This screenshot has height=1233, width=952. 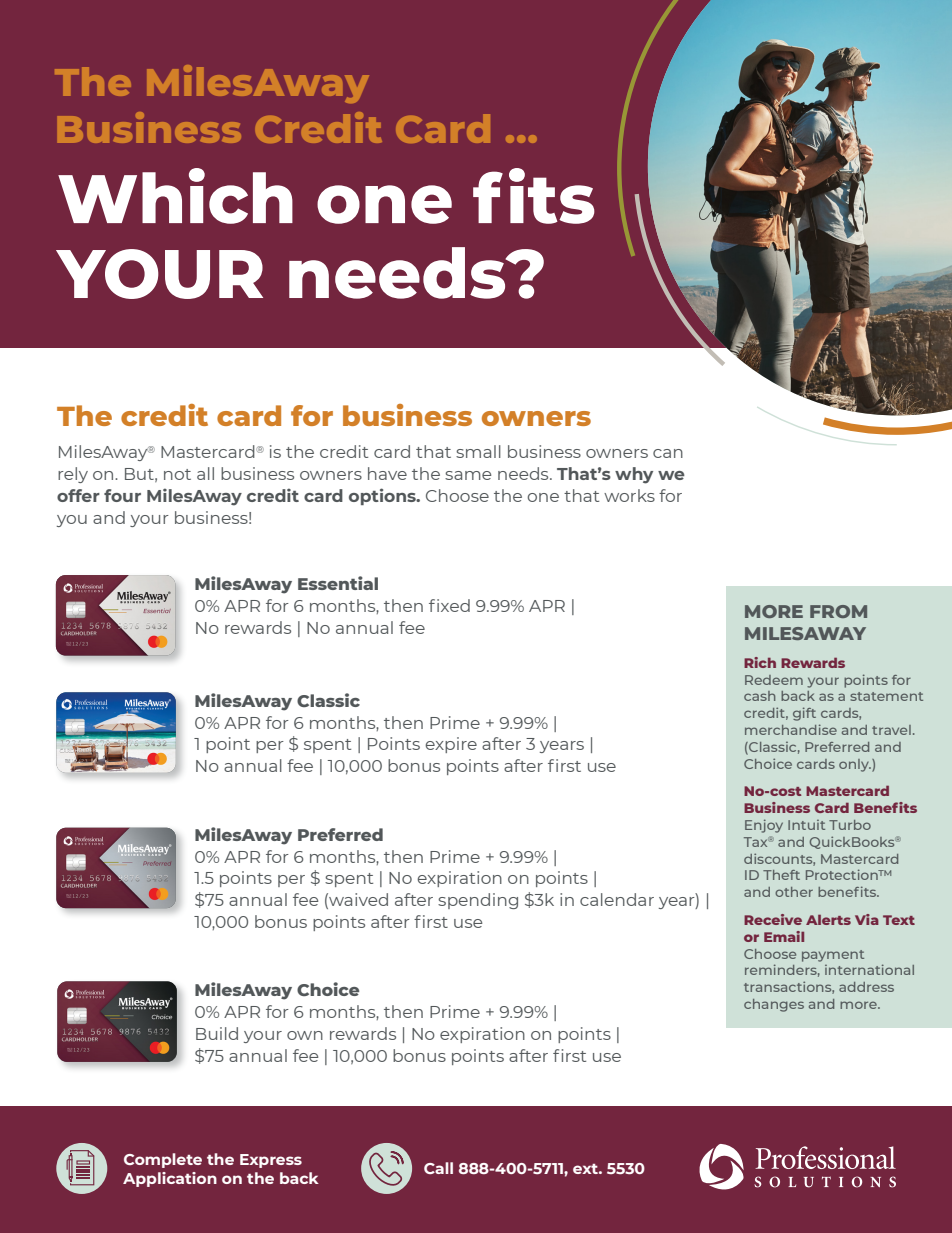 What do you see at coordinates (668, 453) in the screenshot?
I see `can` at bounding box center [668, 453].
